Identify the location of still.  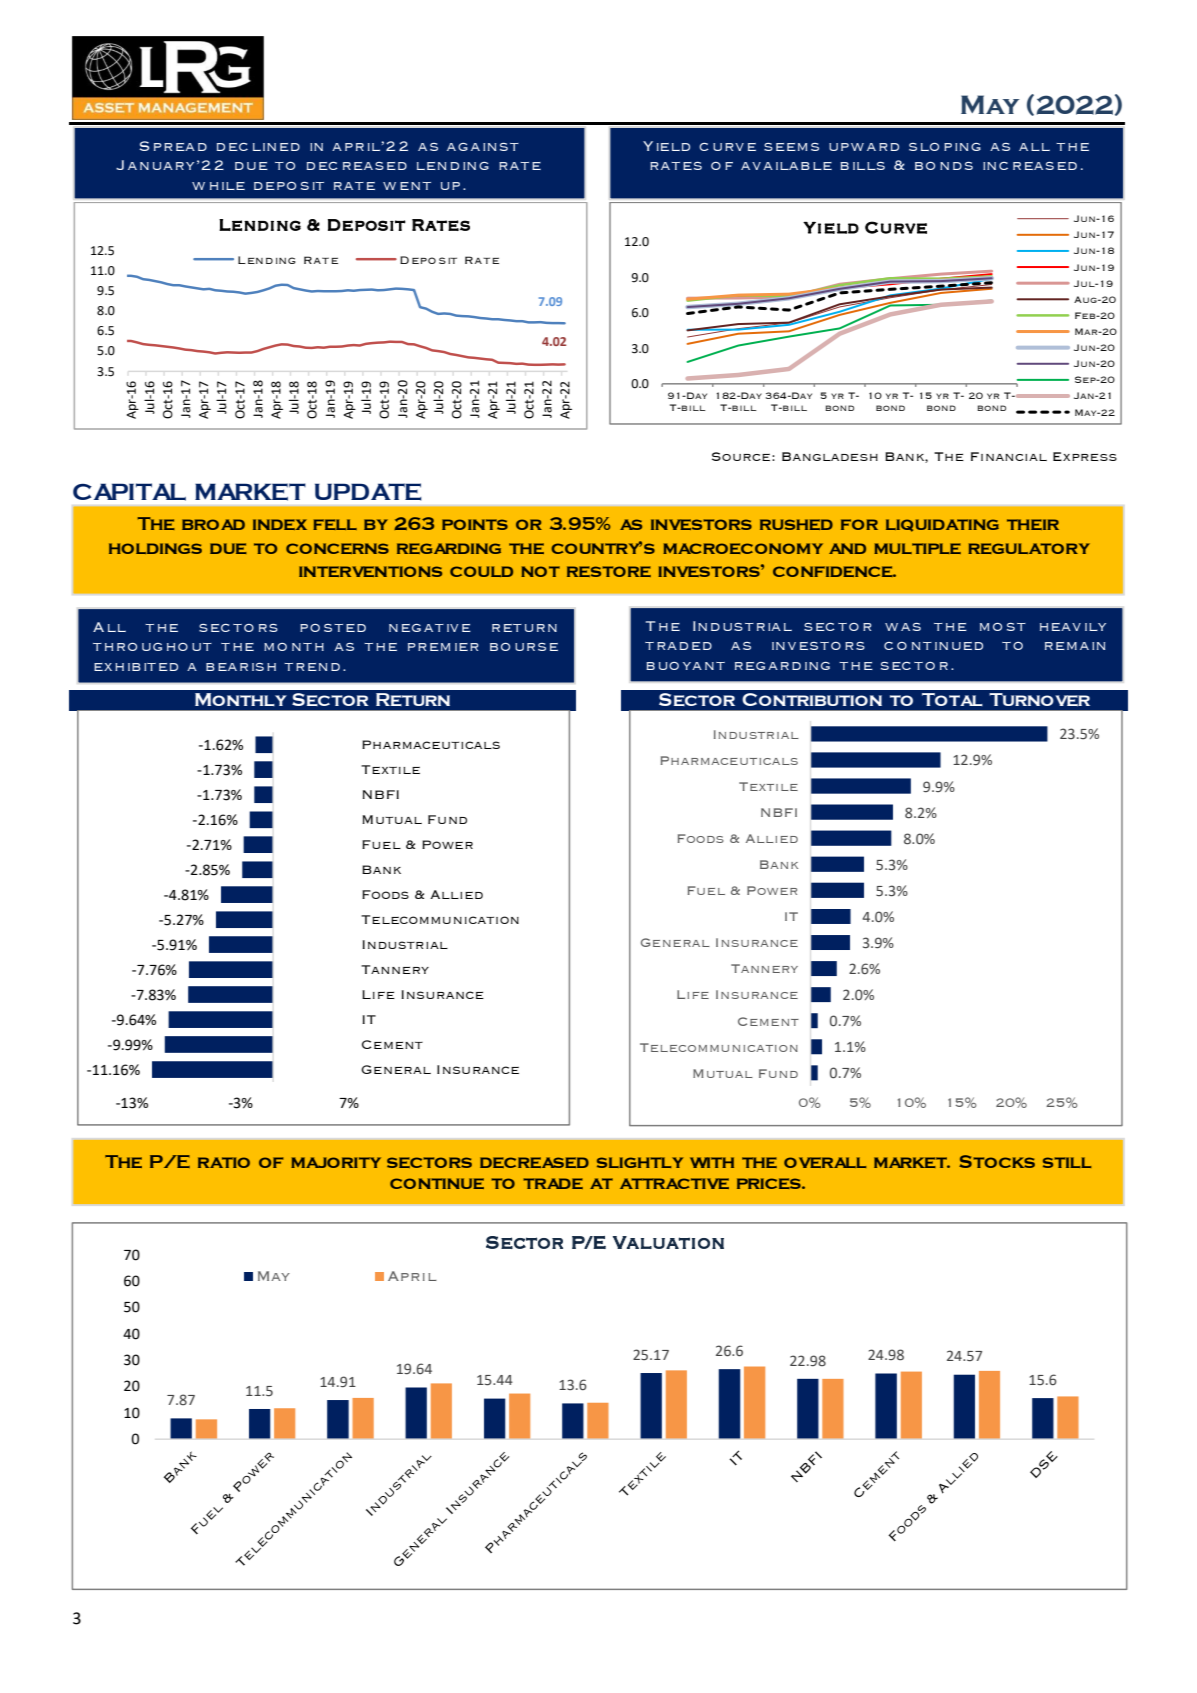
(1067, 1162).
